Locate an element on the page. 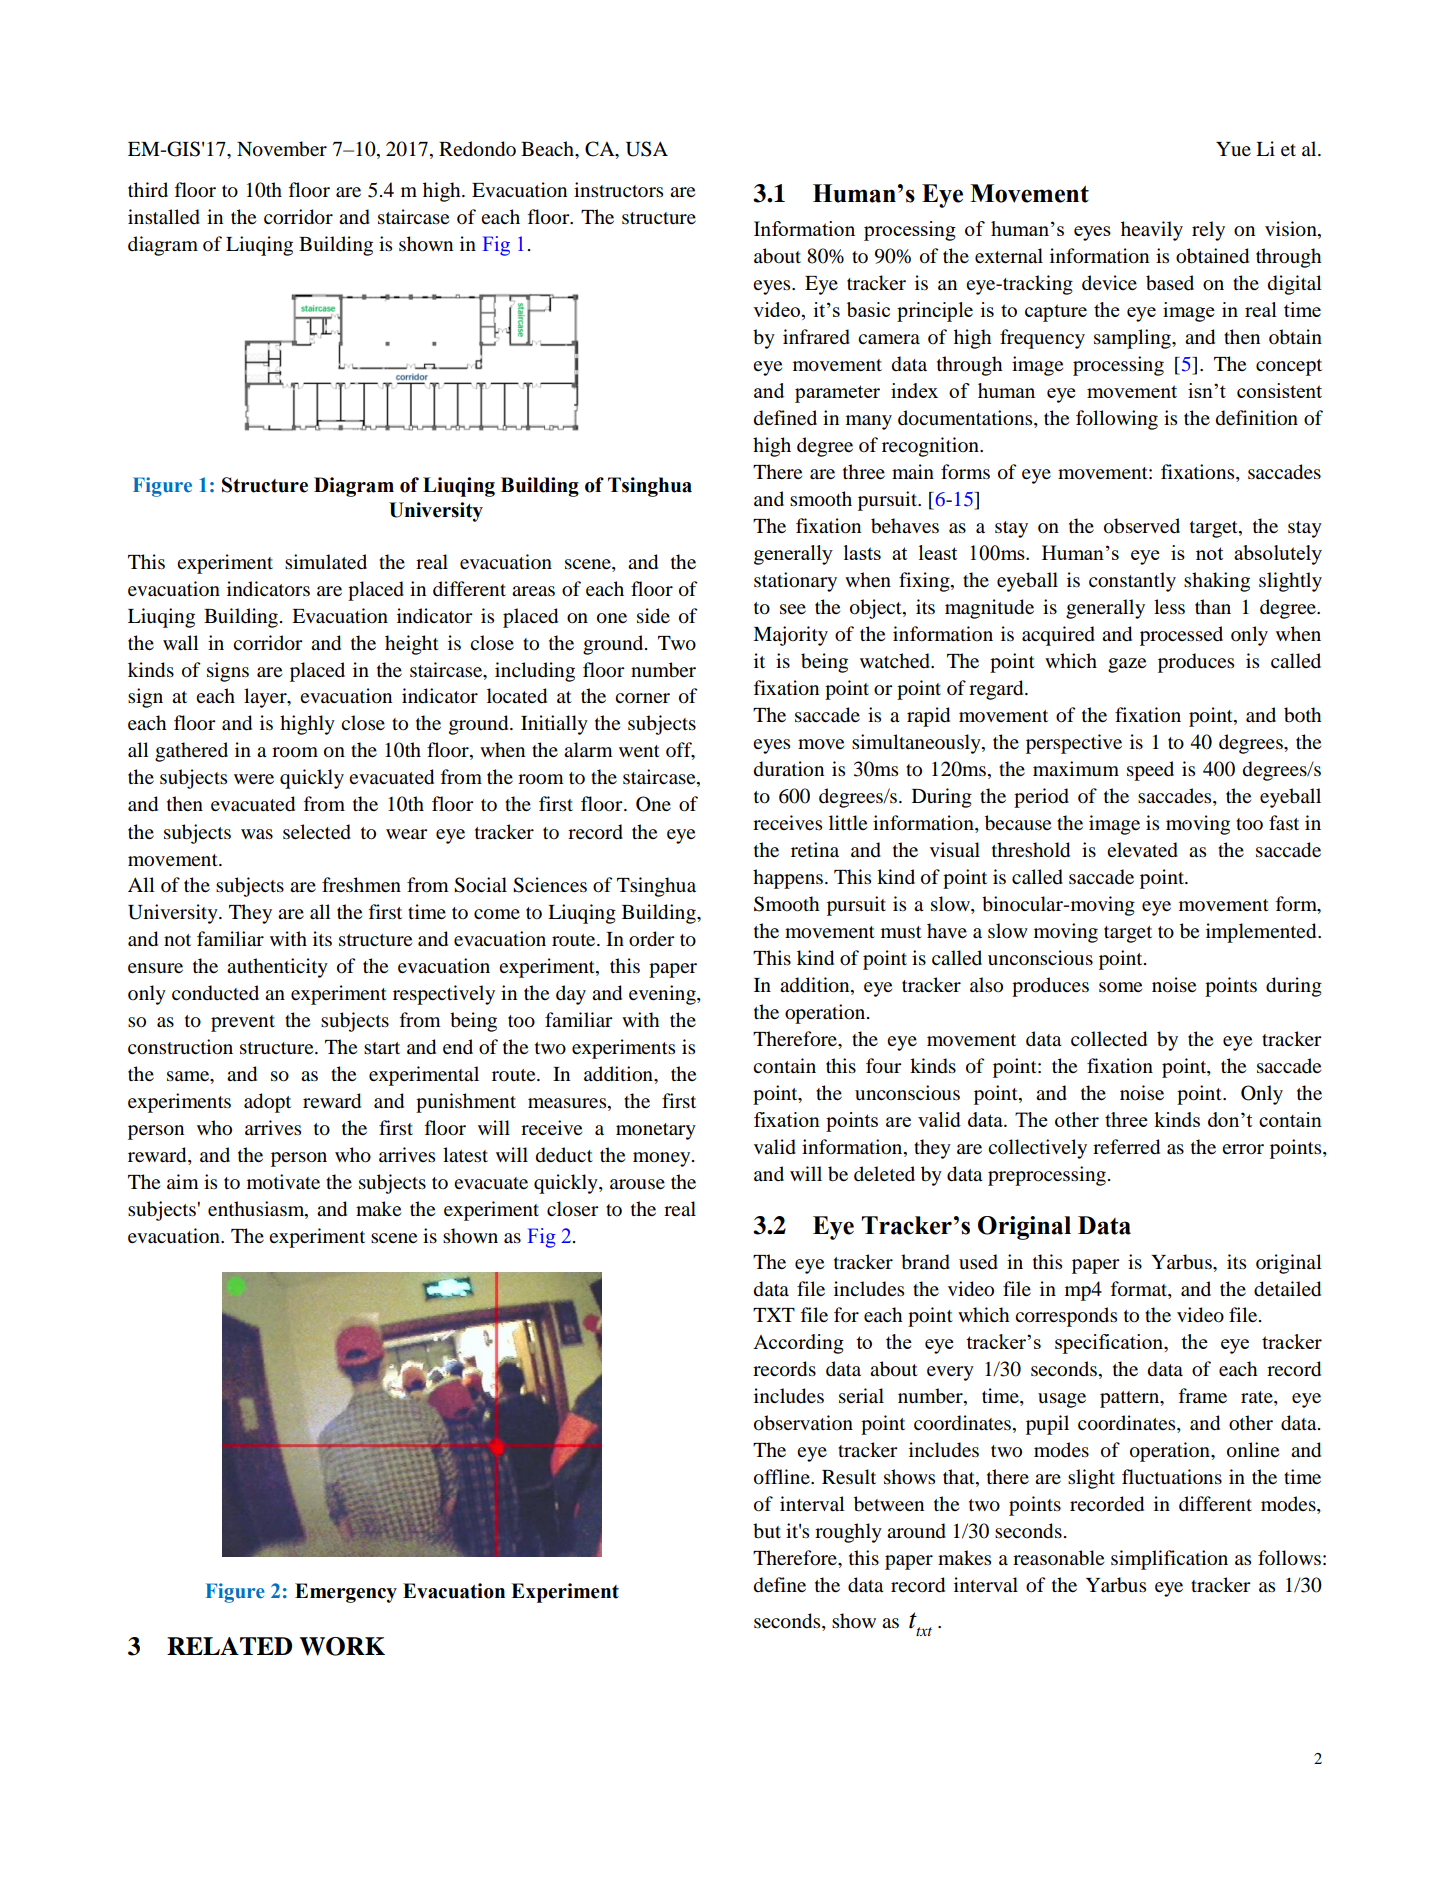 The width and height of the image is (1450, 1877). November is located at coordinates (282, 149).
